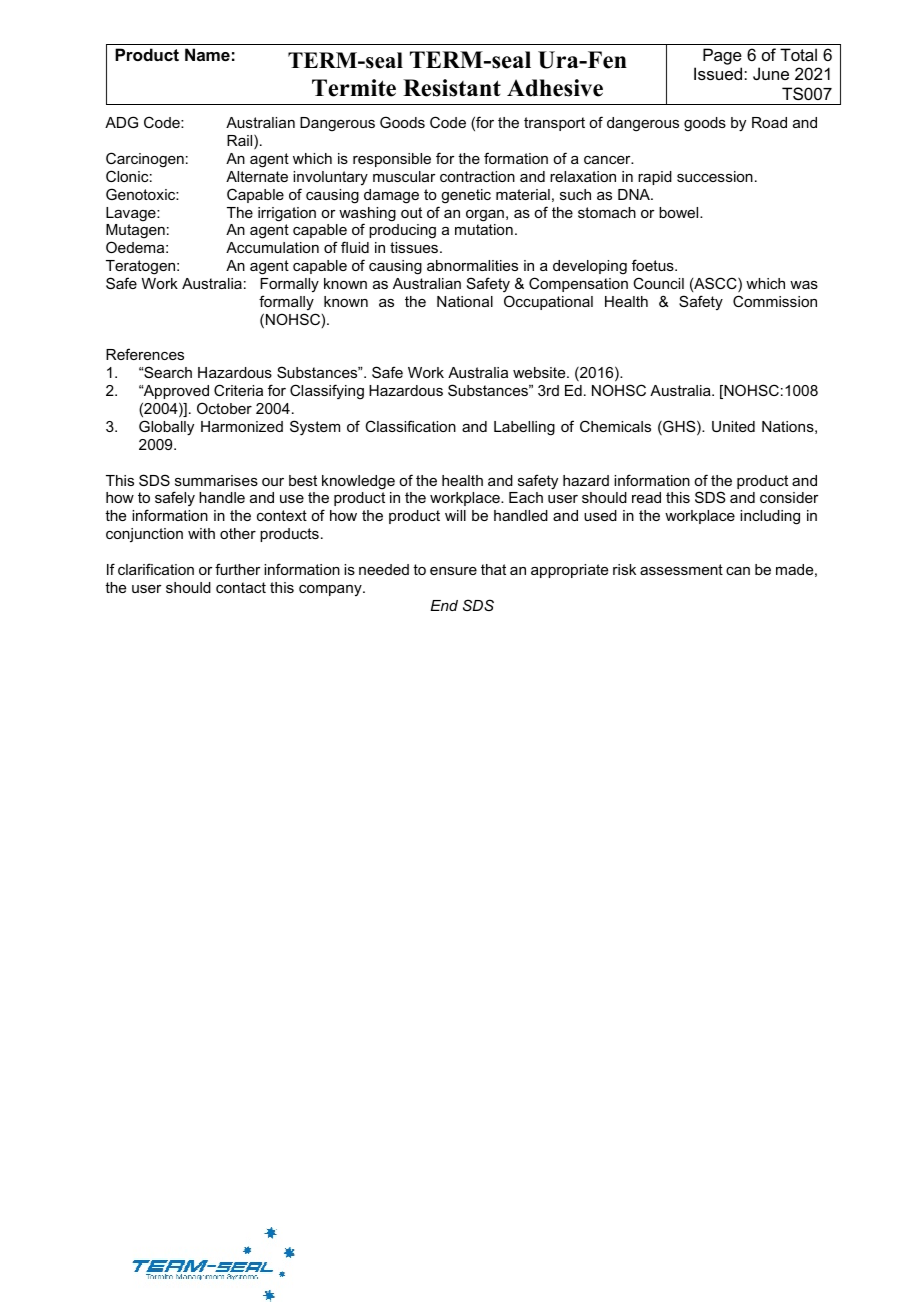  What do you see at coordinates (465, 301) in the image?
I see `National` at bounding box center [465, 301].
